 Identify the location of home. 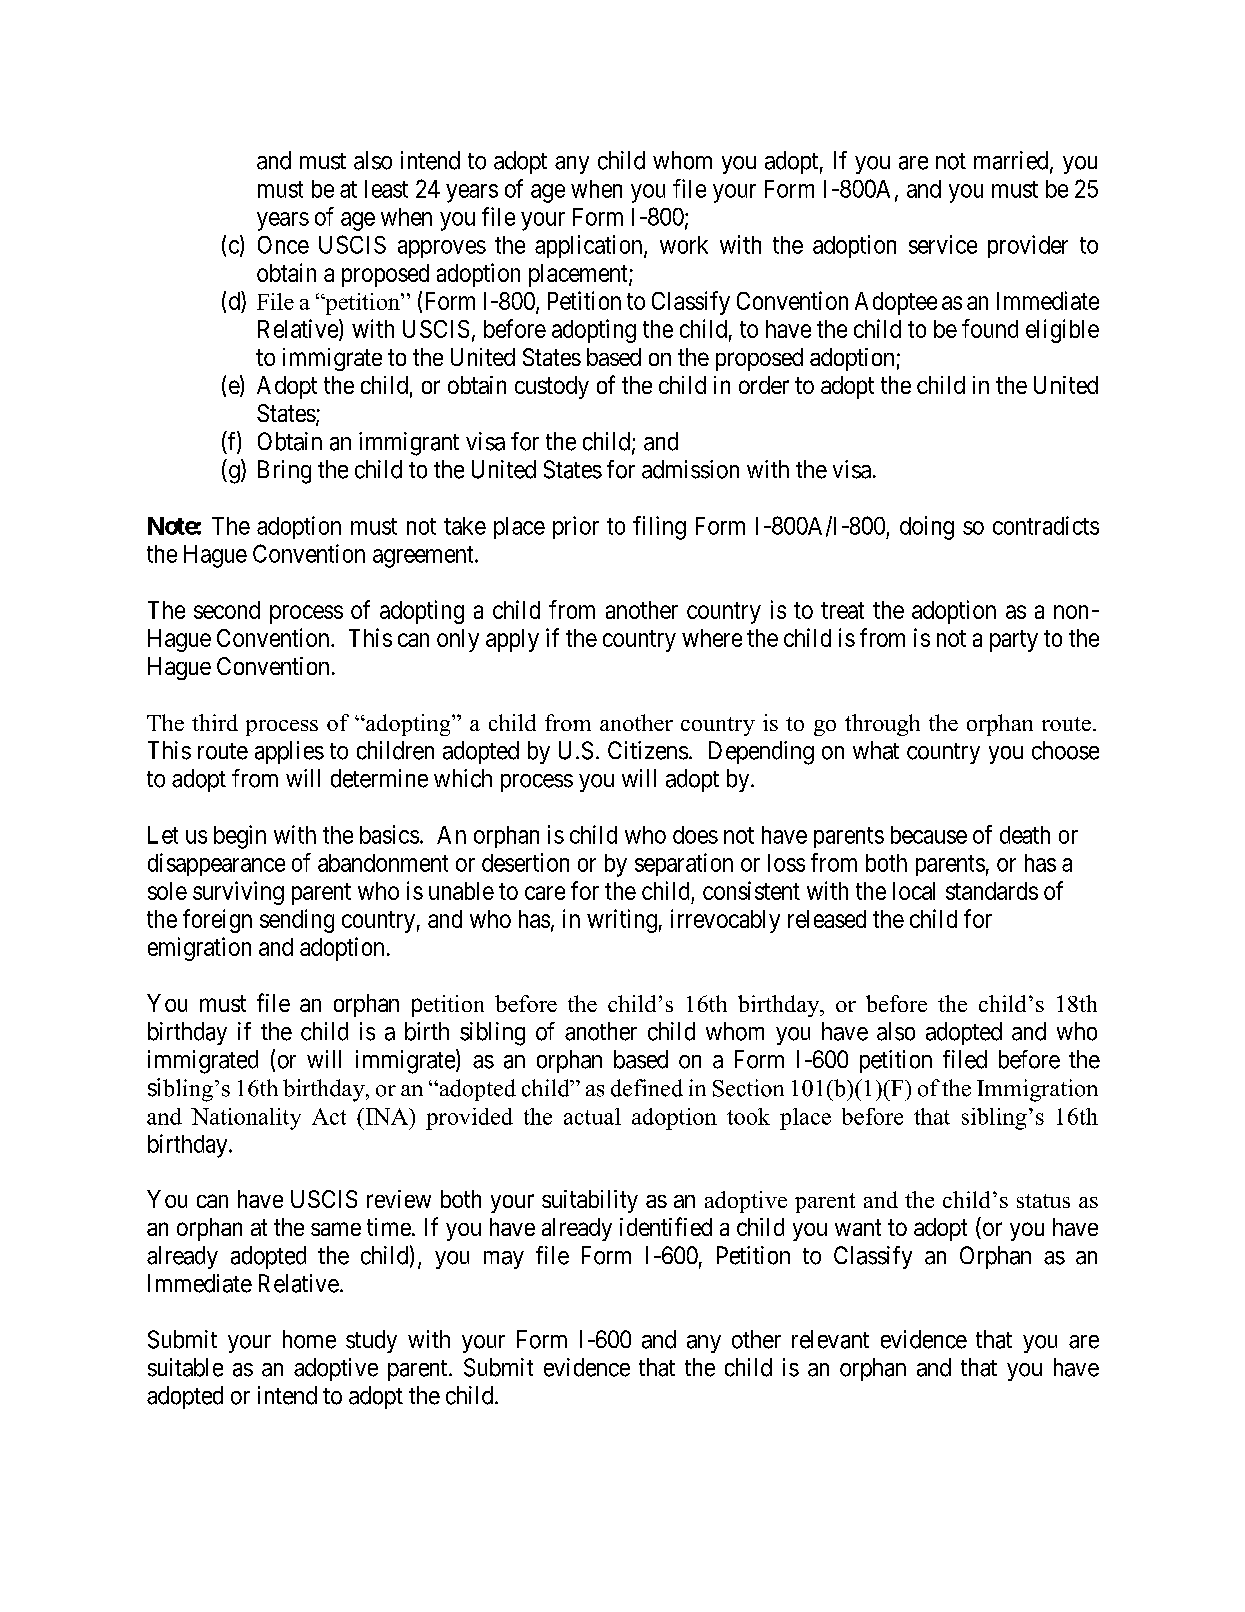
(309, 1339).
